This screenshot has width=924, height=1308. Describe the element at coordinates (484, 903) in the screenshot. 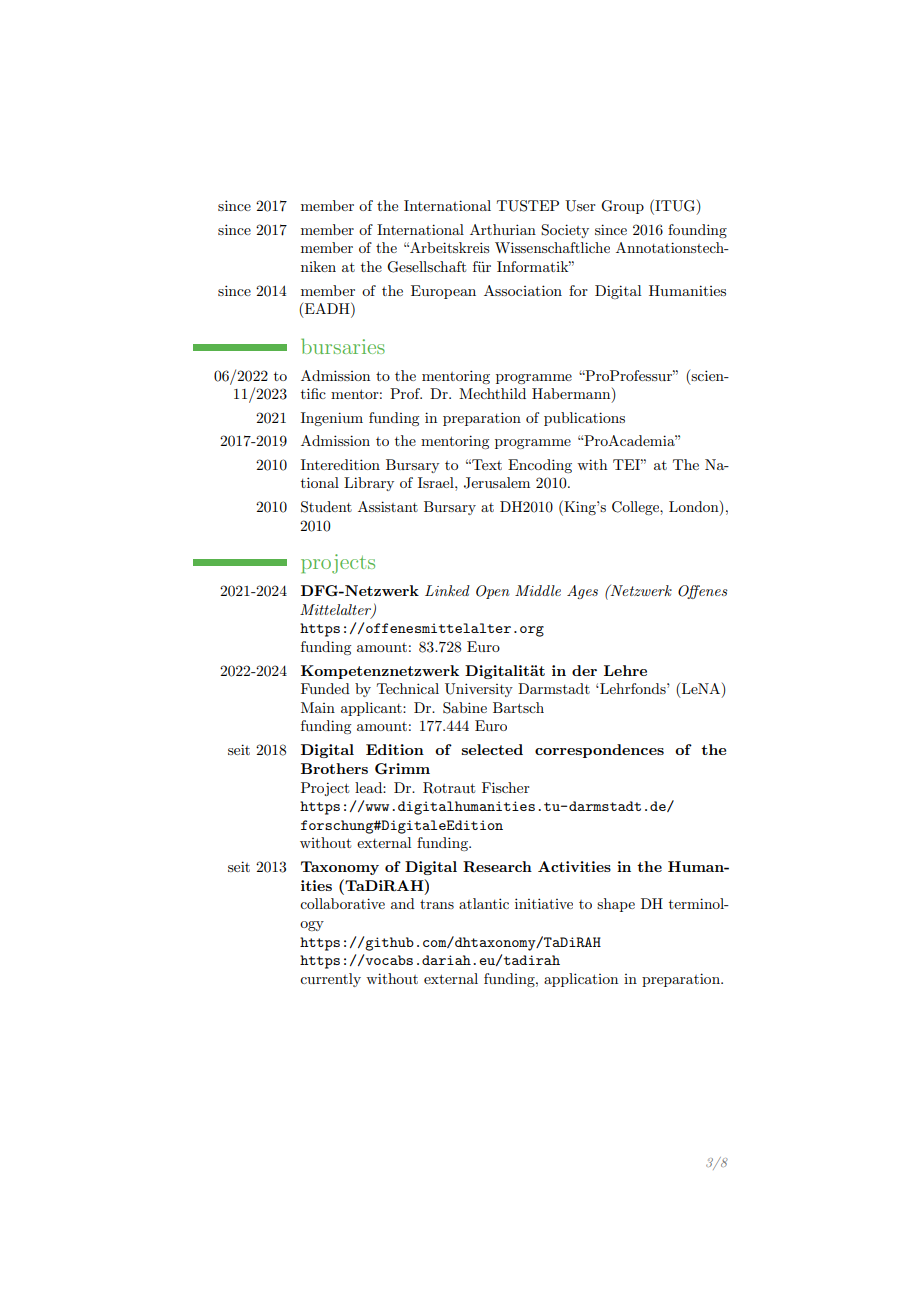

I see `atlantic` at that location.
